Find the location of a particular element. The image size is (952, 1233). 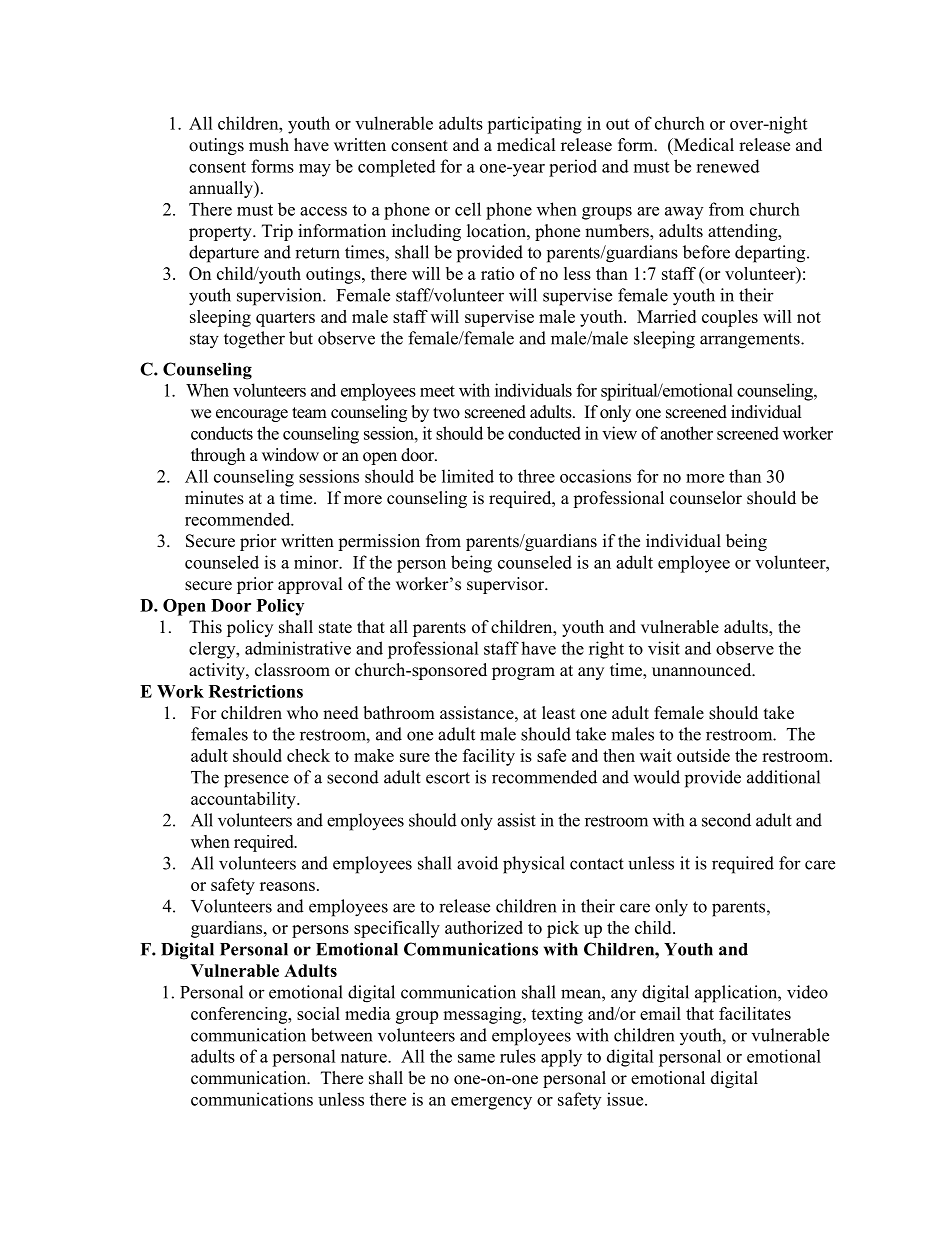

administrative is located at coordinates (298, 648).
